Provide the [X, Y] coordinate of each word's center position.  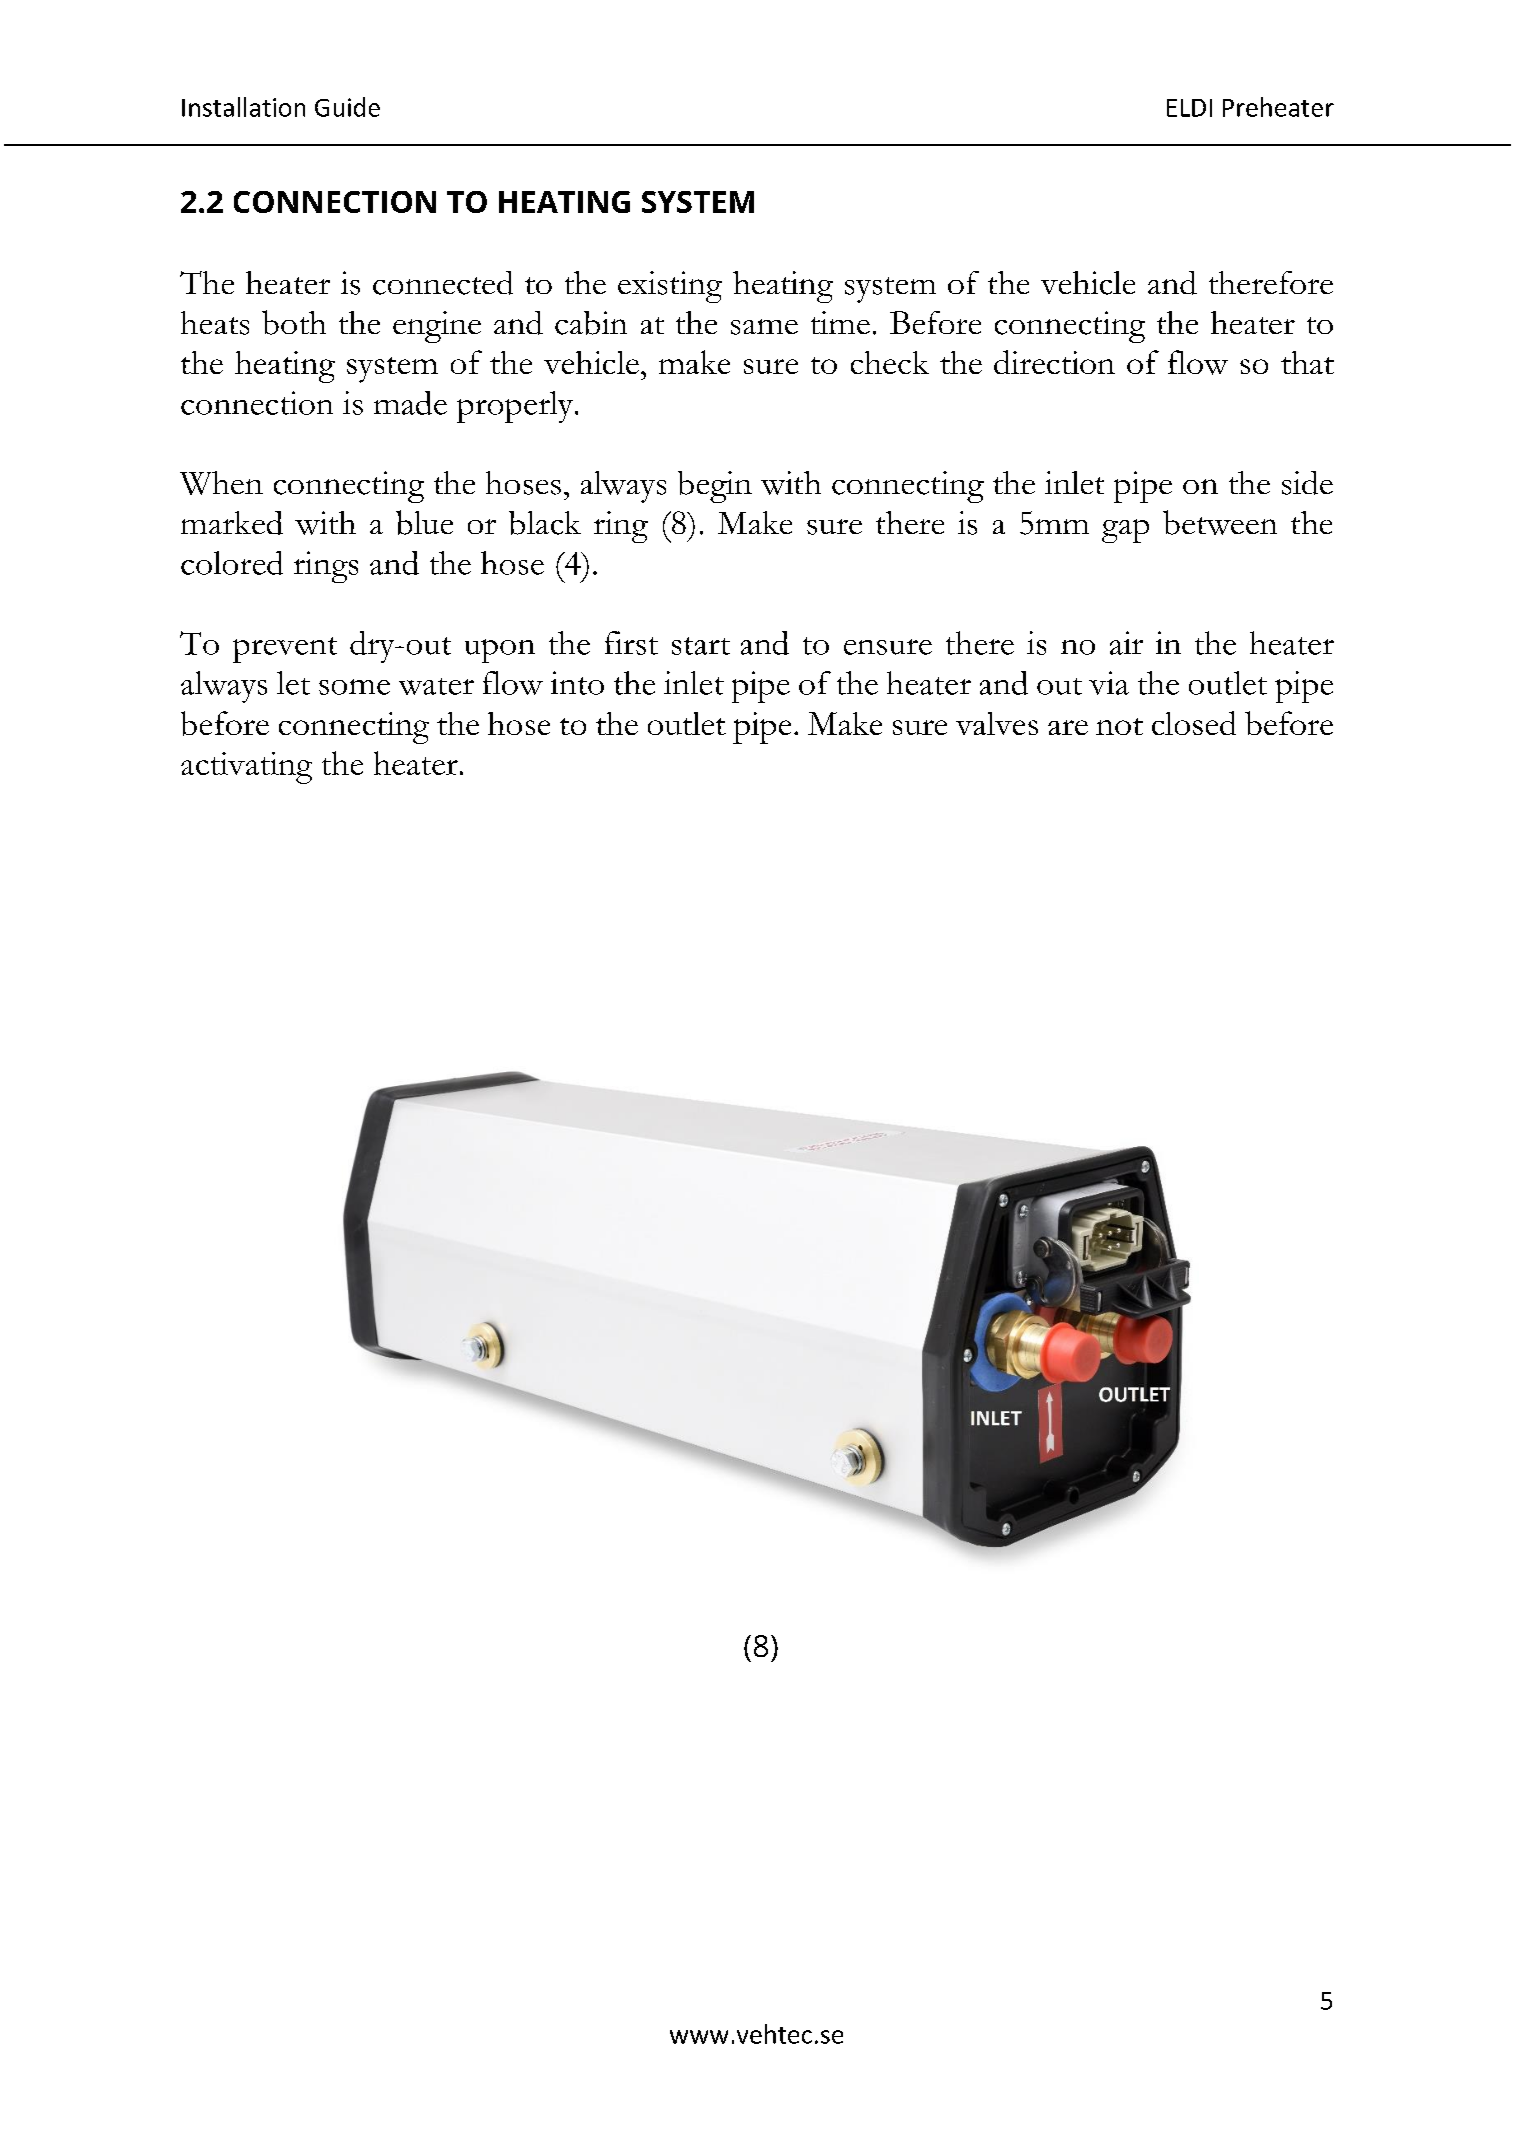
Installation [243, 107]
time [840, 322]
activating [246, 768]
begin [715, 487]
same [764, 327]
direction [1054, 362]
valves [997, 723]
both [294, 322]
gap [1125, 531]
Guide [347, 107]
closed [1194, 723]
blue [424, 522]
